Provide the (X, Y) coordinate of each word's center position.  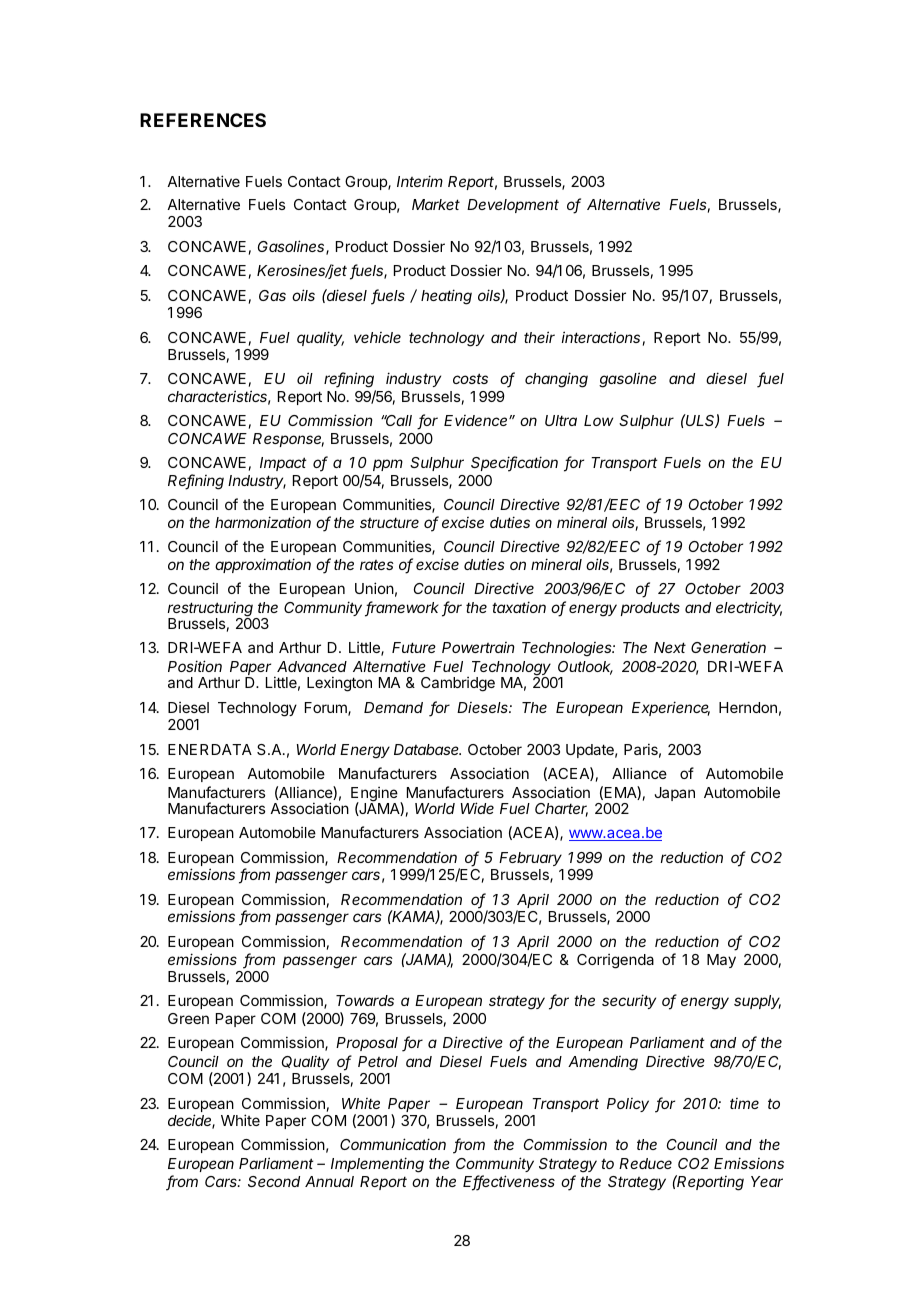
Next (670, 647)
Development (513, 206)
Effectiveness (509, 1182)
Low (598, 420)
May (721, 961)
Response (288, 440)
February (530, 859)
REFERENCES (203, 120)
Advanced (312, 666)
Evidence (477, 420)
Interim (420, 181)
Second (274, 1181)
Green (188, 1018)
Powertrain (478, 647)
